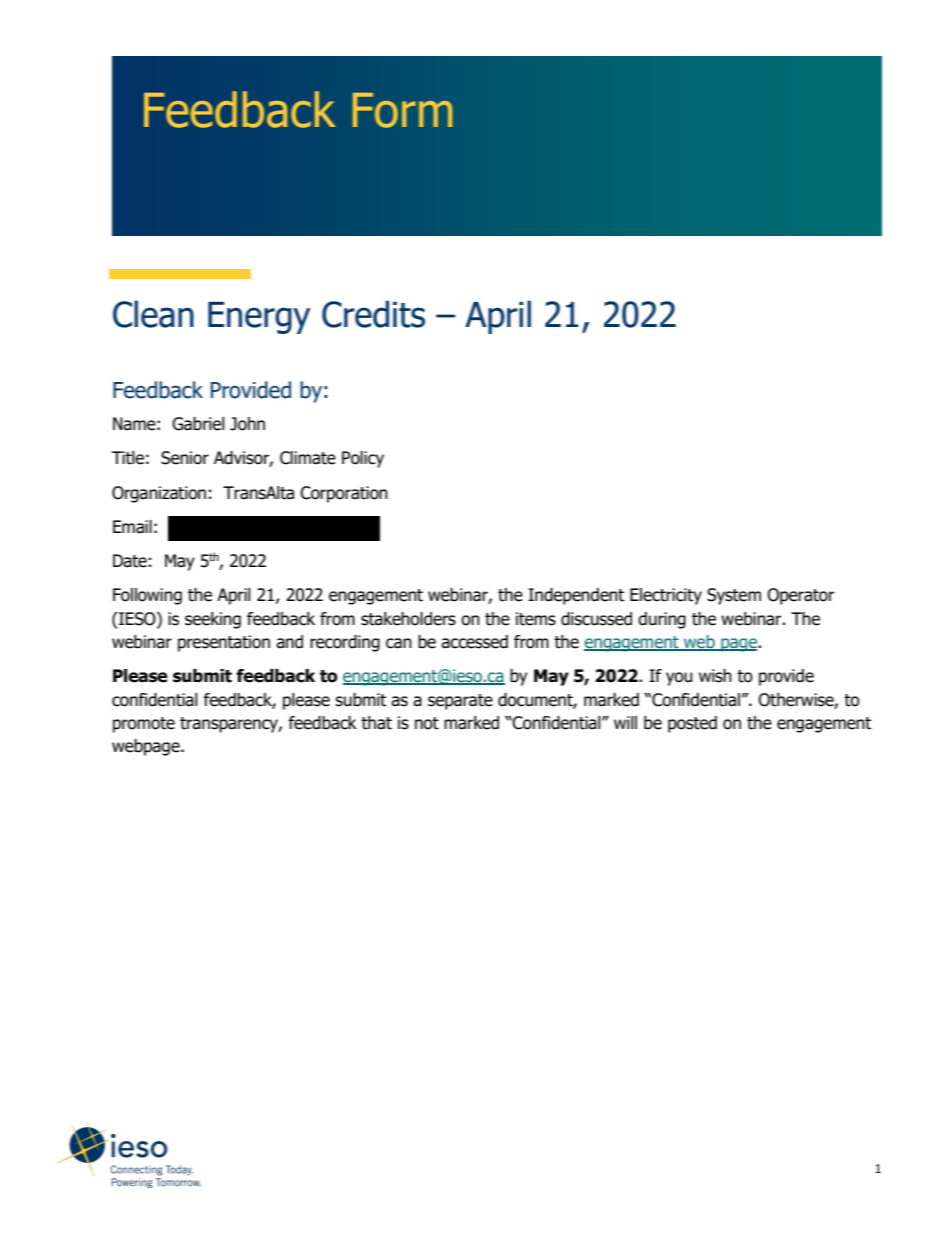 The width and height of the screenshot is (952, 1233). What do you see at coordinates (460, 702) in the screenshot?
I see `separate` at bounding box center [460, 702].
